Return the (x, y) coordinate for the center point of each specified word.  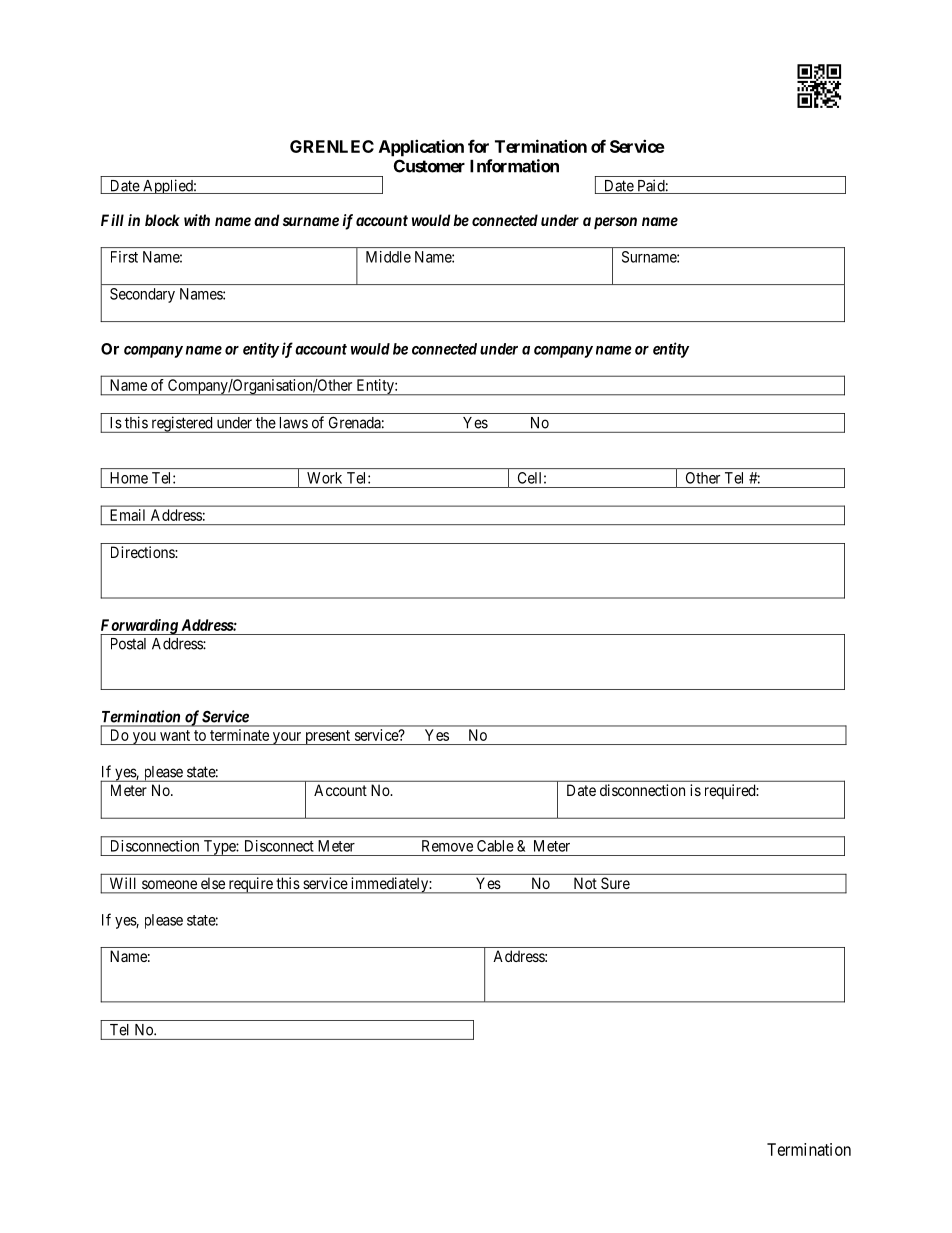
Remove (447, 846)
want (175, 735)
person (615, 223)
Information (514, 166)
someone (169, 884)
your (287, 738)
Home (129, 478)
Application (421, 148)
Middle (388, 257)
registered (182, 424)
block (162, 220)
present (327, 737)
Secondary (142, 295)
